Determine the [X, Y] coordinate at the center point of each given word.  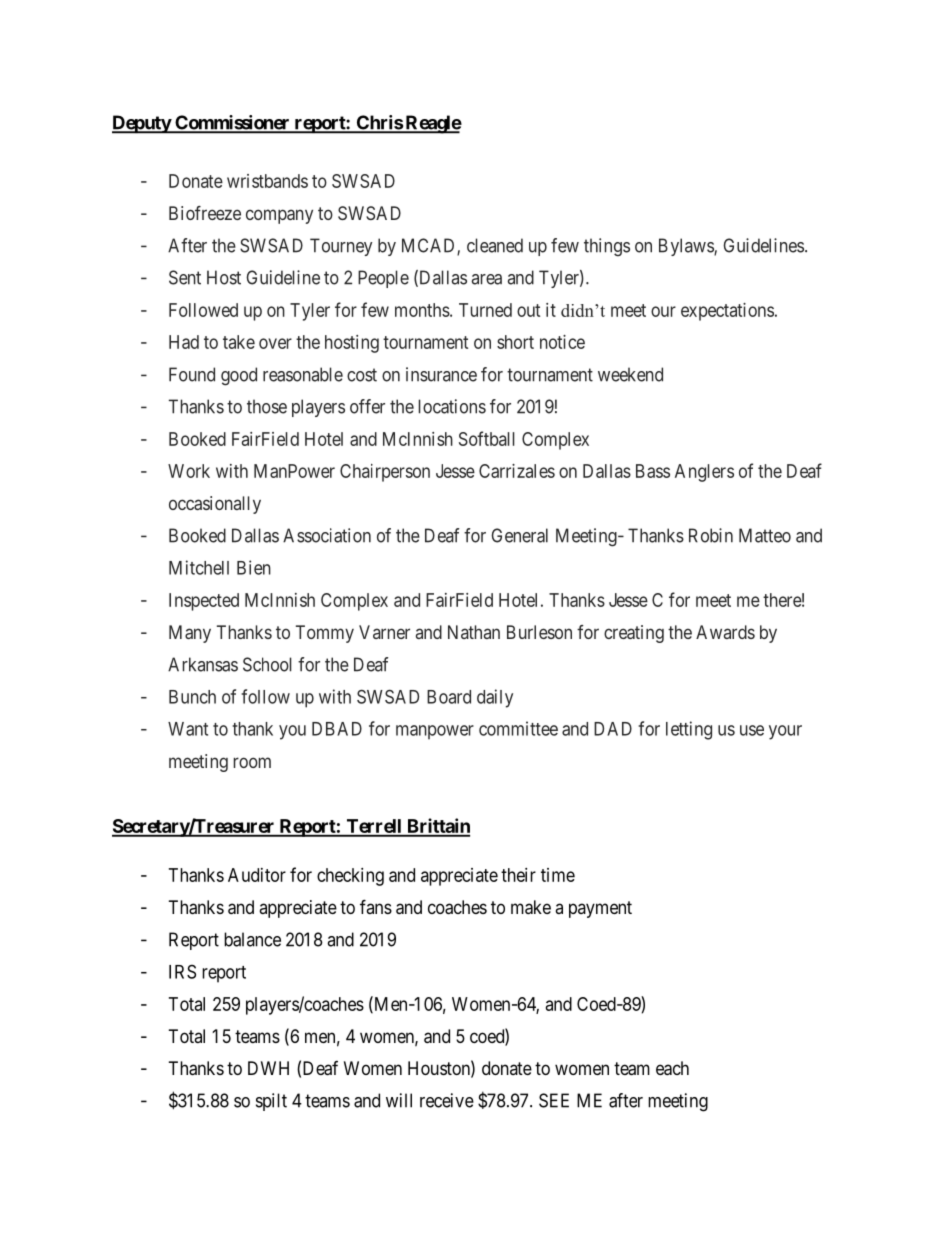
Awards [725, 632]
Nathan [474, 632]
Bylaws [687, 247]
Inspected [204, 602]
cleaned [495, 245]
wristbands [267, 181]
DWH [268, 1068]
